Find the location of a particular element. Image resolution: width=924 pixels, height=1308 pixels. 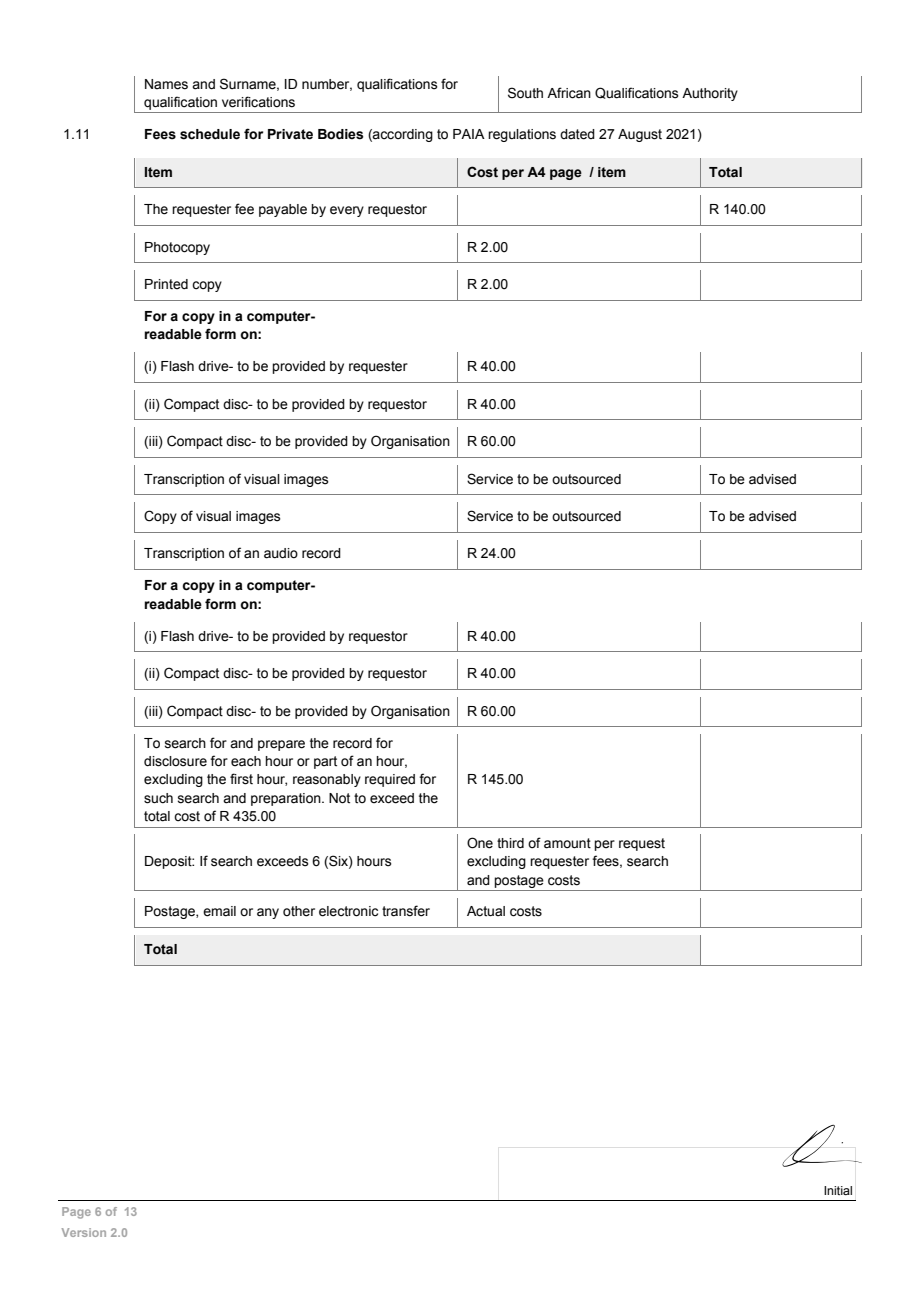

Version is located at coordinates (84, 1232).
